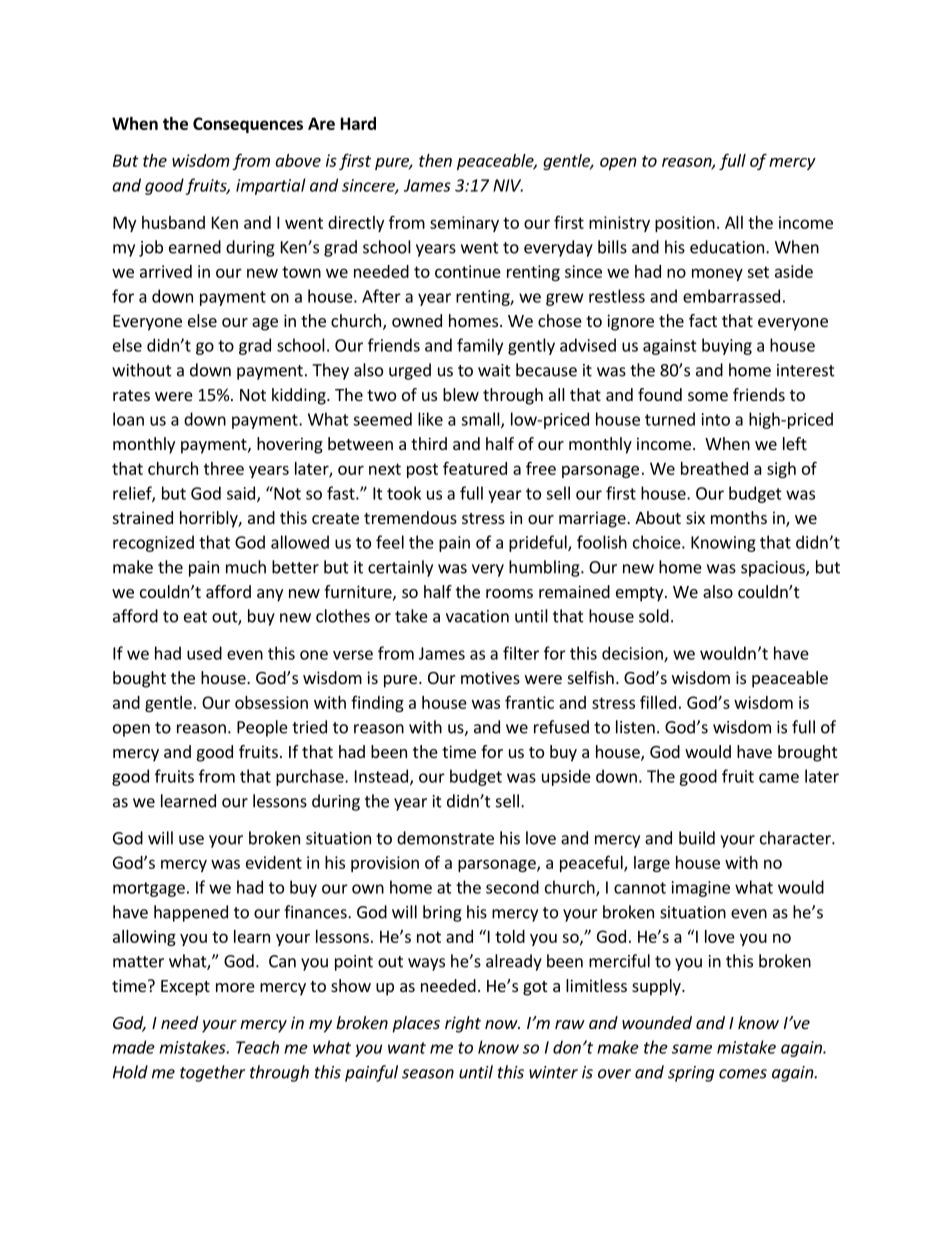 Image resolution: width=952 pixels, height=1233 pixels. I want to click on arrived, so click(166, 271).
